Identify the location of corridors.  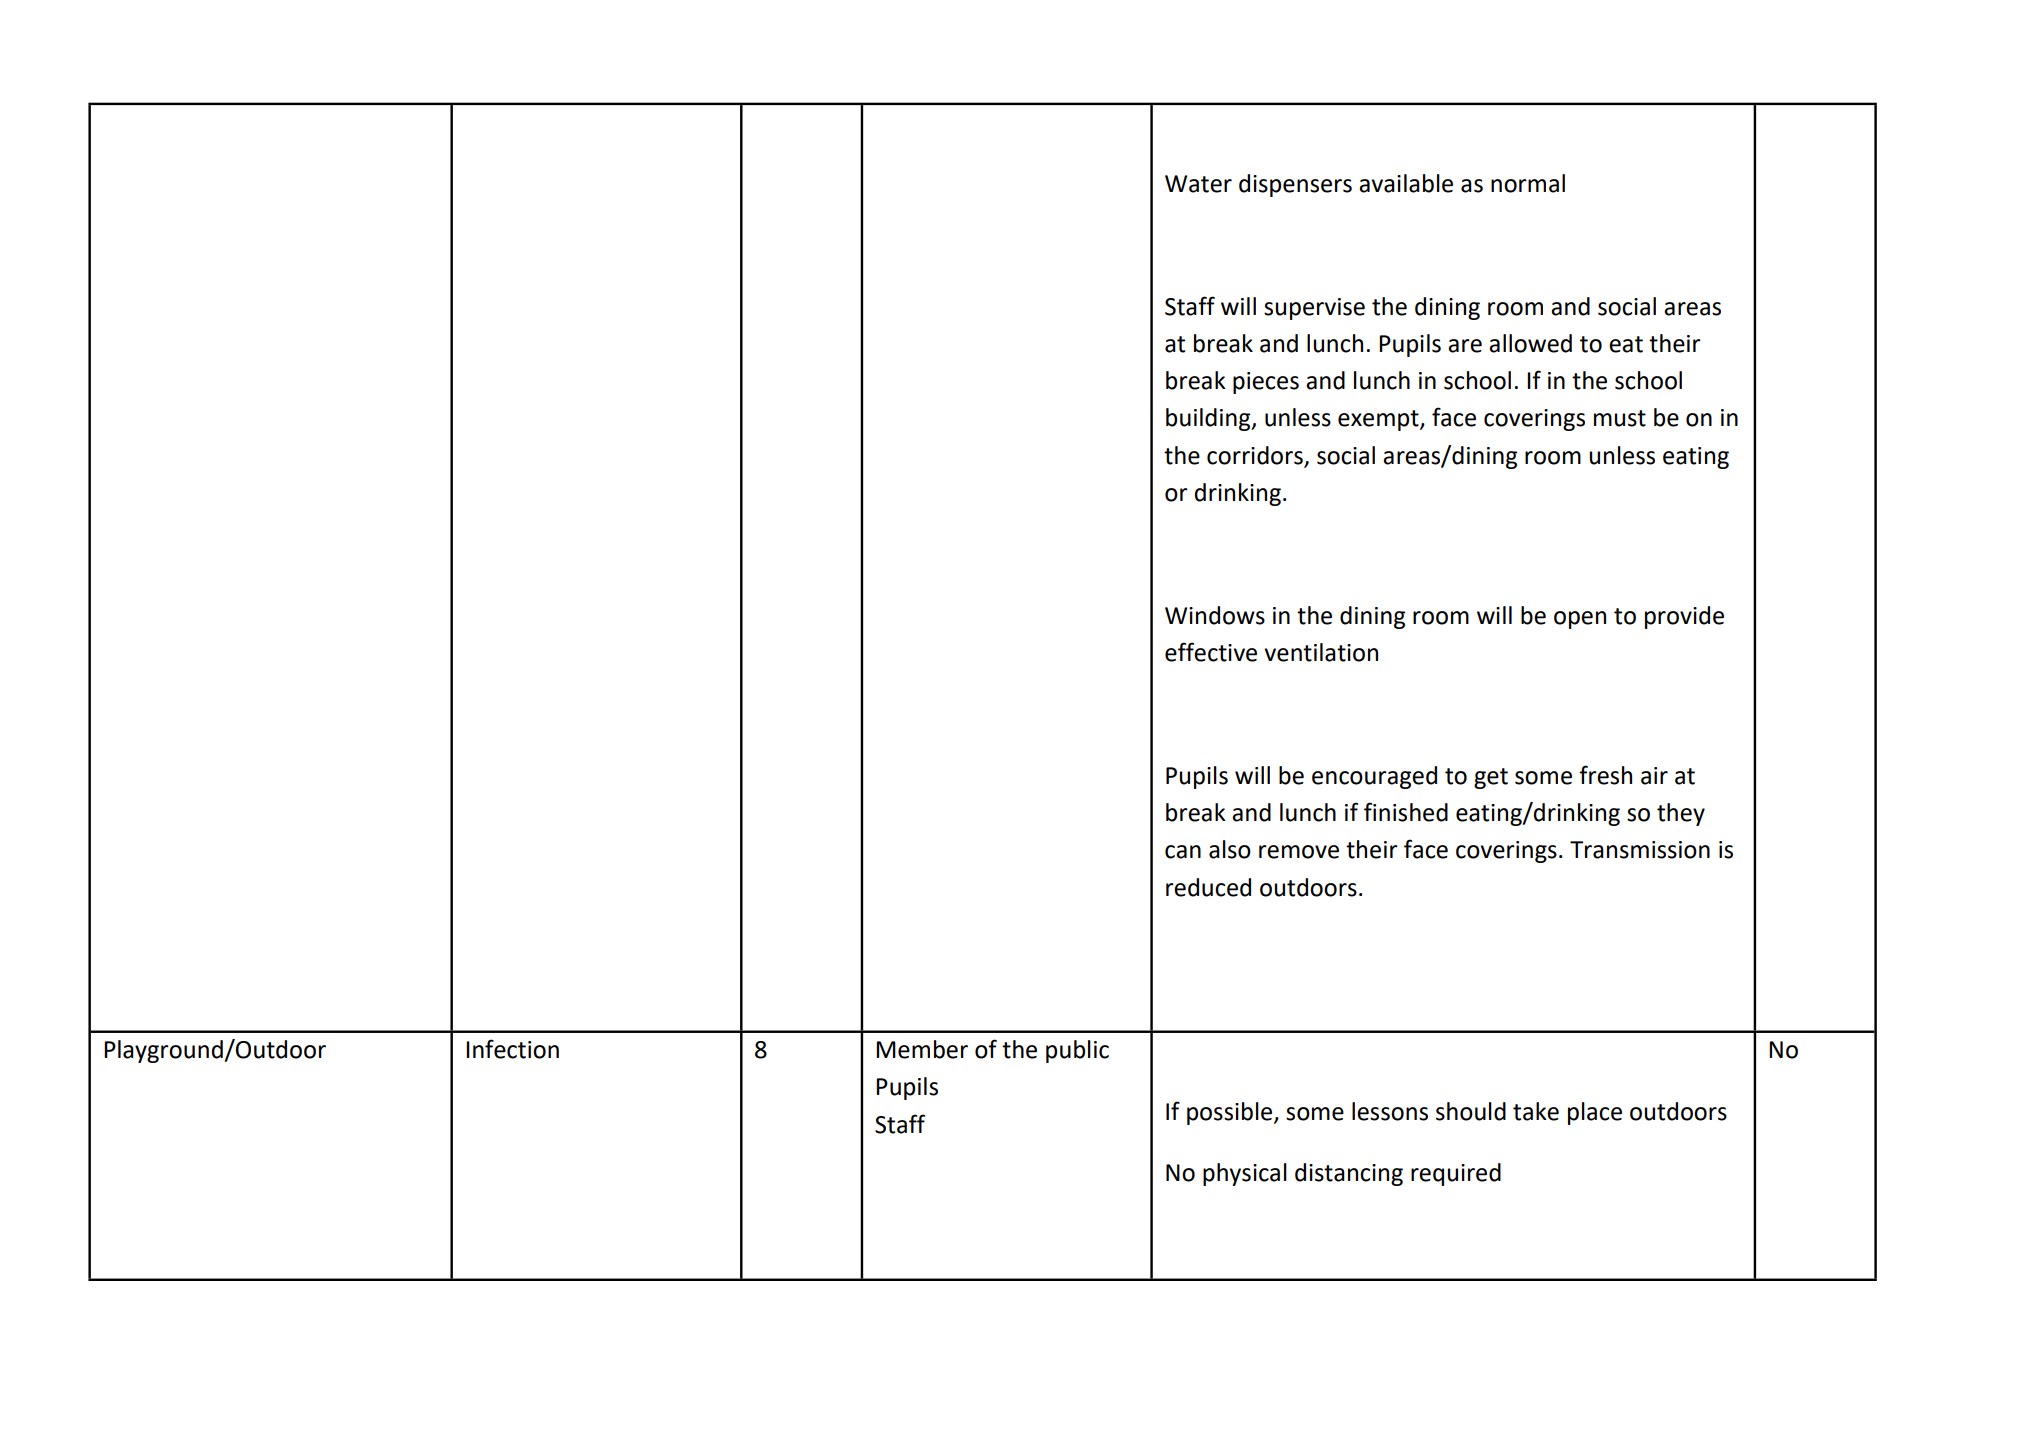
(1255, 455).
